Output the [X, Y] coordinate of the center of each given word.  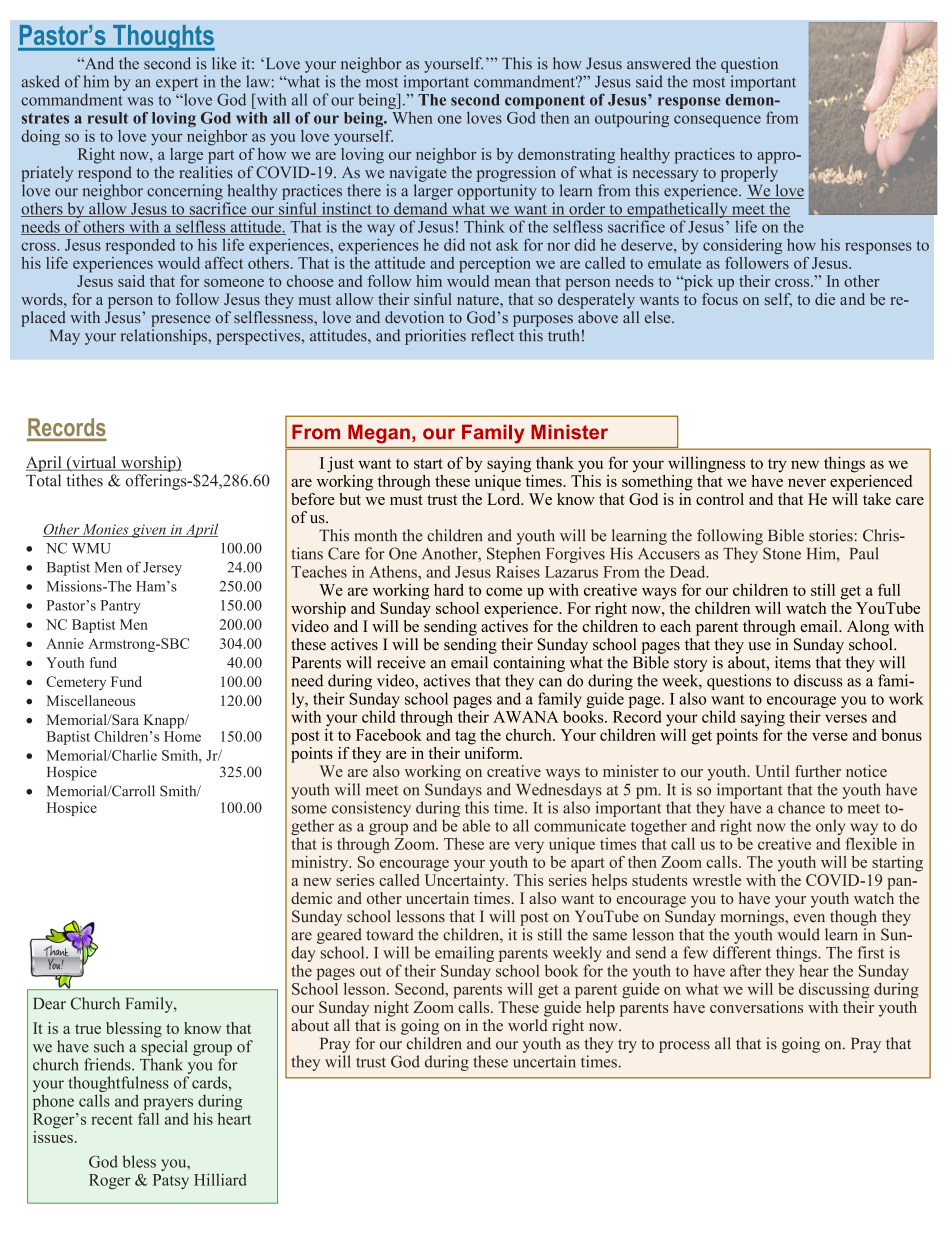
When [412, 117]
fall [148, 1118]
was [140, 101]
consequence [717, 121]
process [684, 1047]
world [528, 1024]
